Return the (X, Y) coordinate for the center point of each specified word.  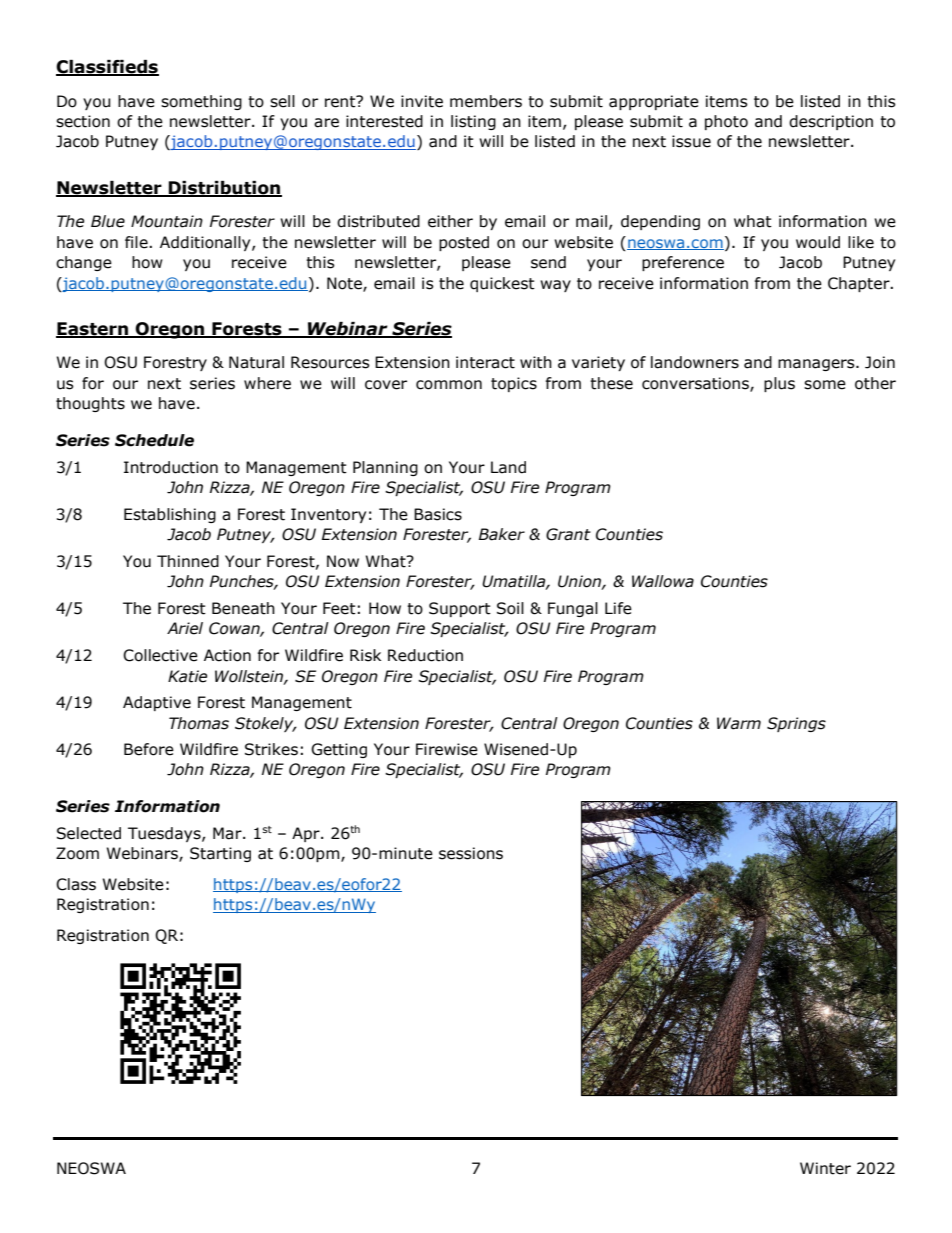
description (831, 122)
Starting (220, 854)
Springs (796, 724)
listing (473, 122)
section (83, 121)
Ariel (185, 628)
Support (460, 609)
